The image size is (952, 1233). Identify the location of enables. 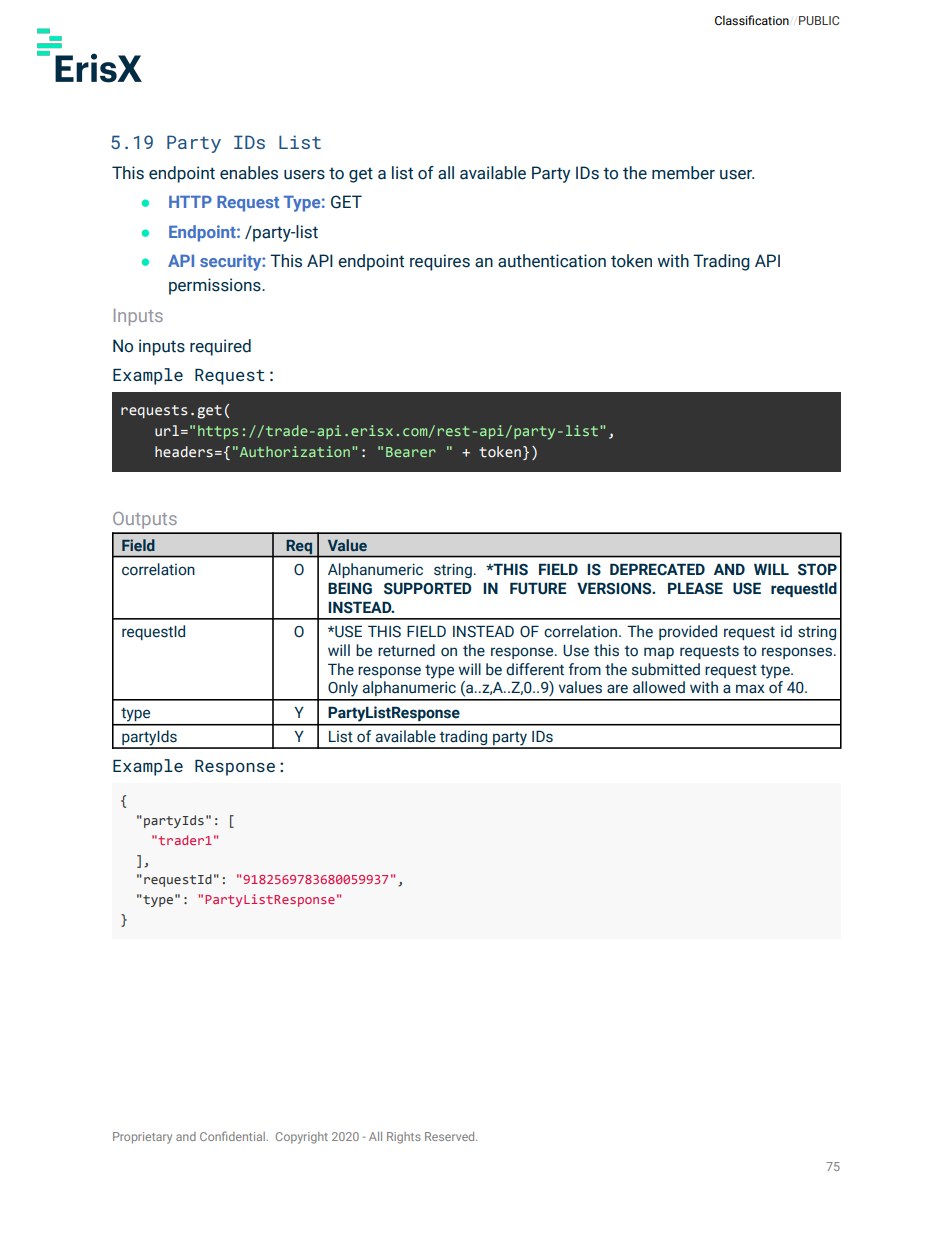
(249, 173).
